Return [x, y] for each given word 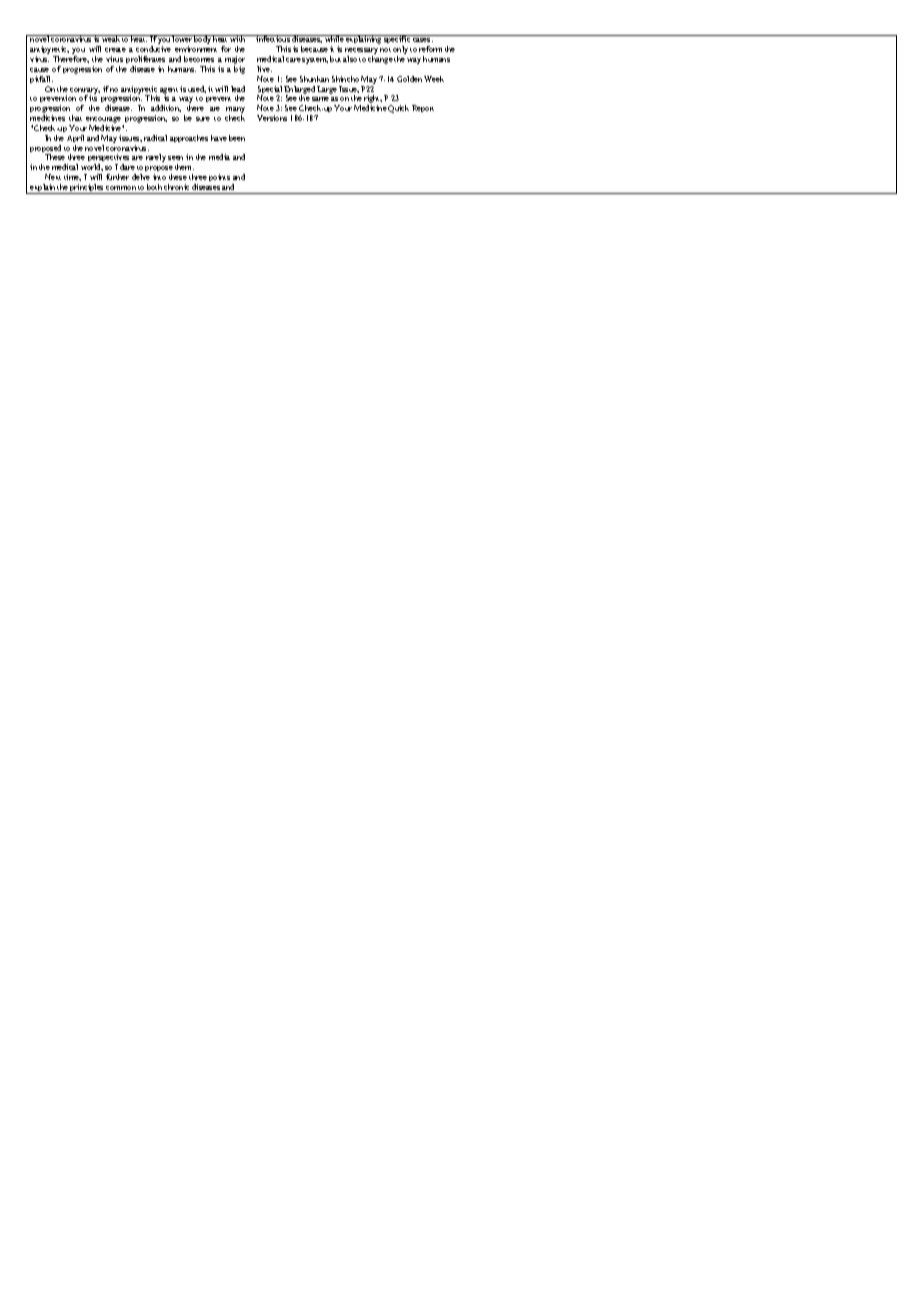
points [219, 177]
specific [397, 41]
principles [87, 189]
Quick [398, 109]
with [238, 38]
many [235, 111]
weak [111, 38]
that [75, 118]
